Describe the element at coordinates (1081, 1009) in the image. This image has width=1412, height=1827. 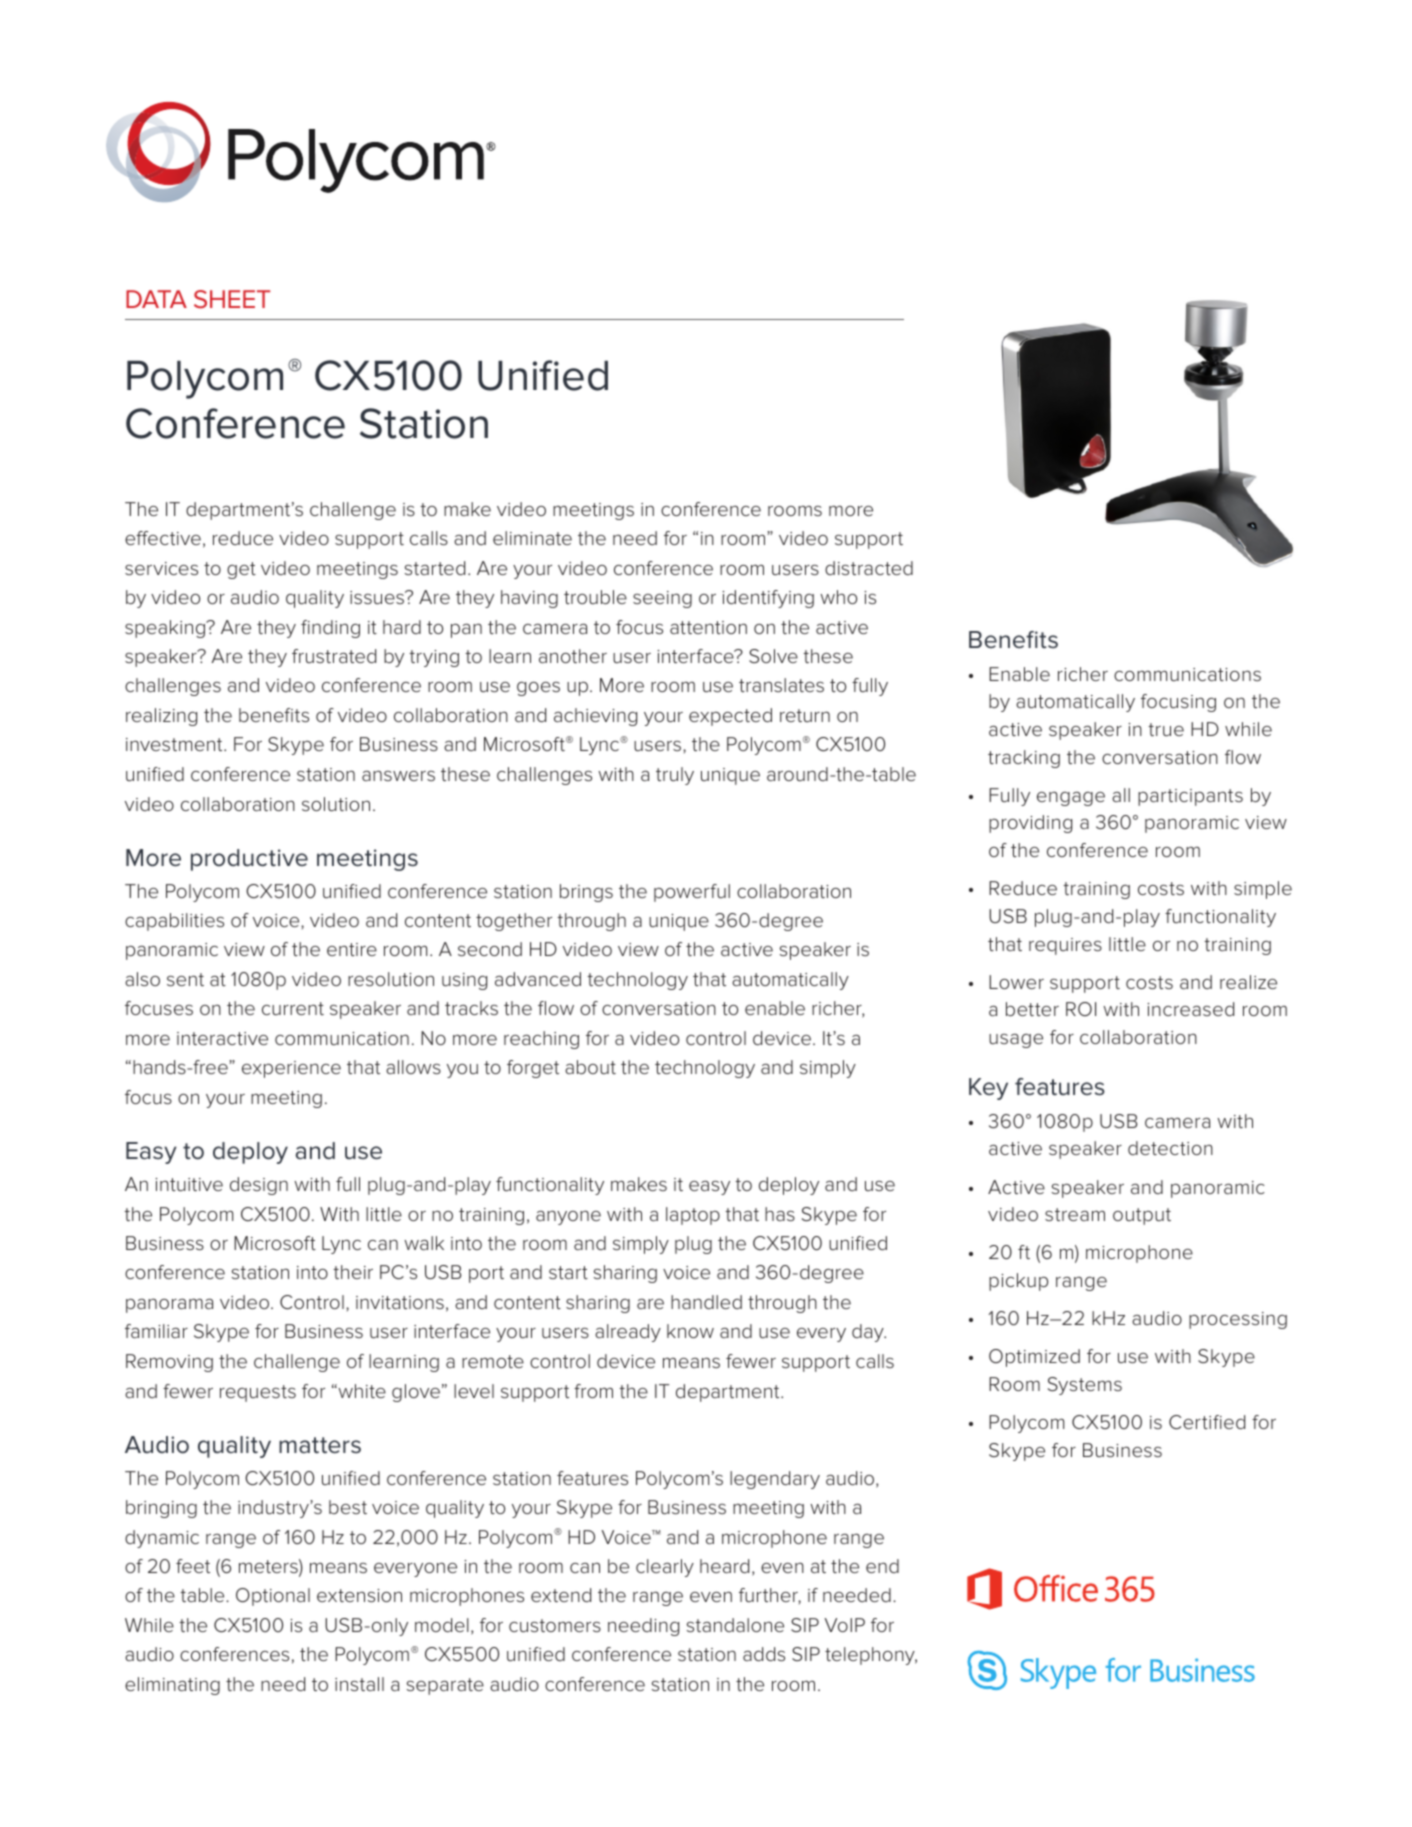
I see `ROI` at that location.
